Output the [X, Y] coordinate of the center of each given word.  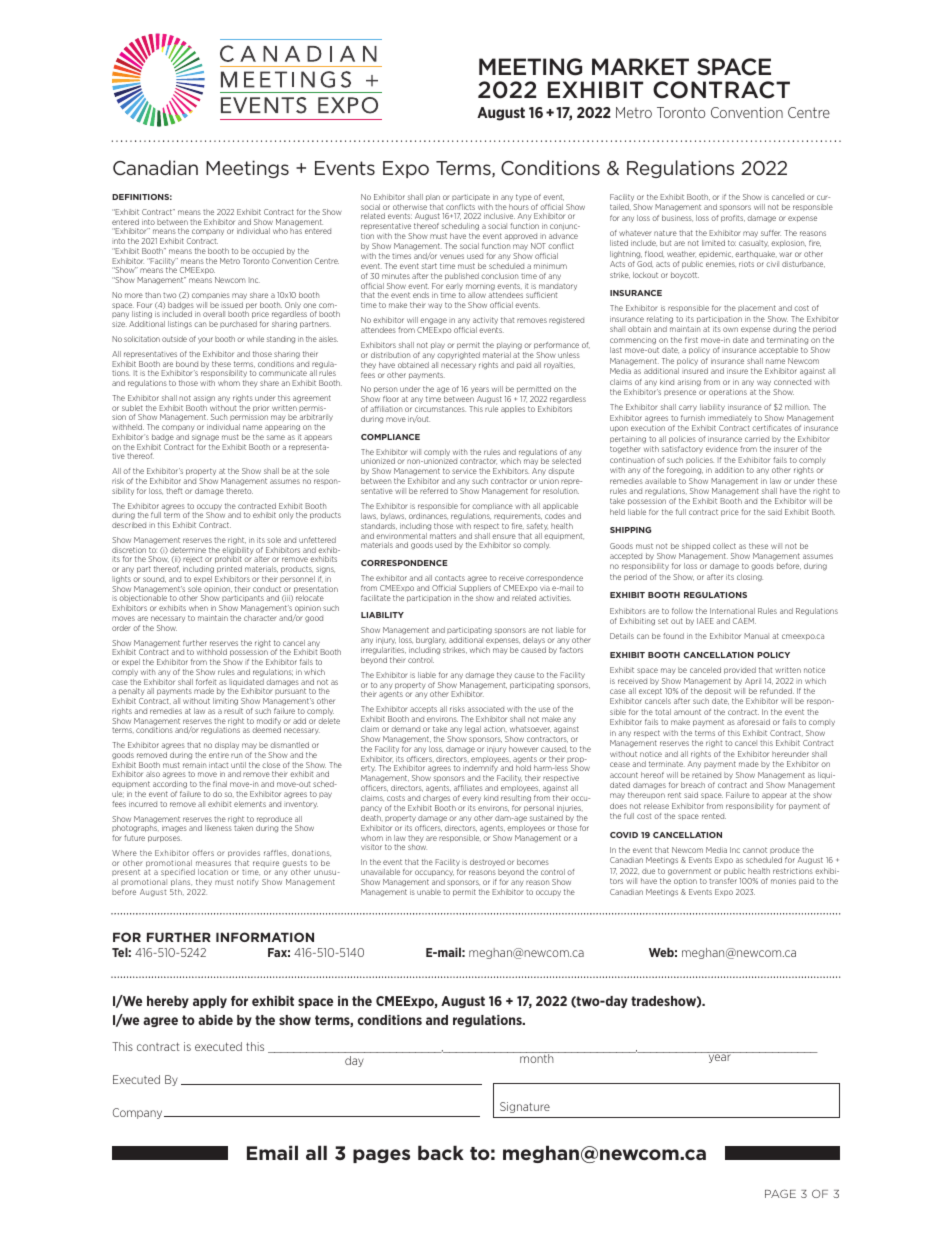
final [220, 784]
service [464, 471]
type [524, 198]
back [441, 1152]
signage [205, 438]
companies [211, 296]
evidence [722, 449]
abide [215, 1020]
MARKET [640, 66]
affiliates [468, 788]
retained [706, 775]
